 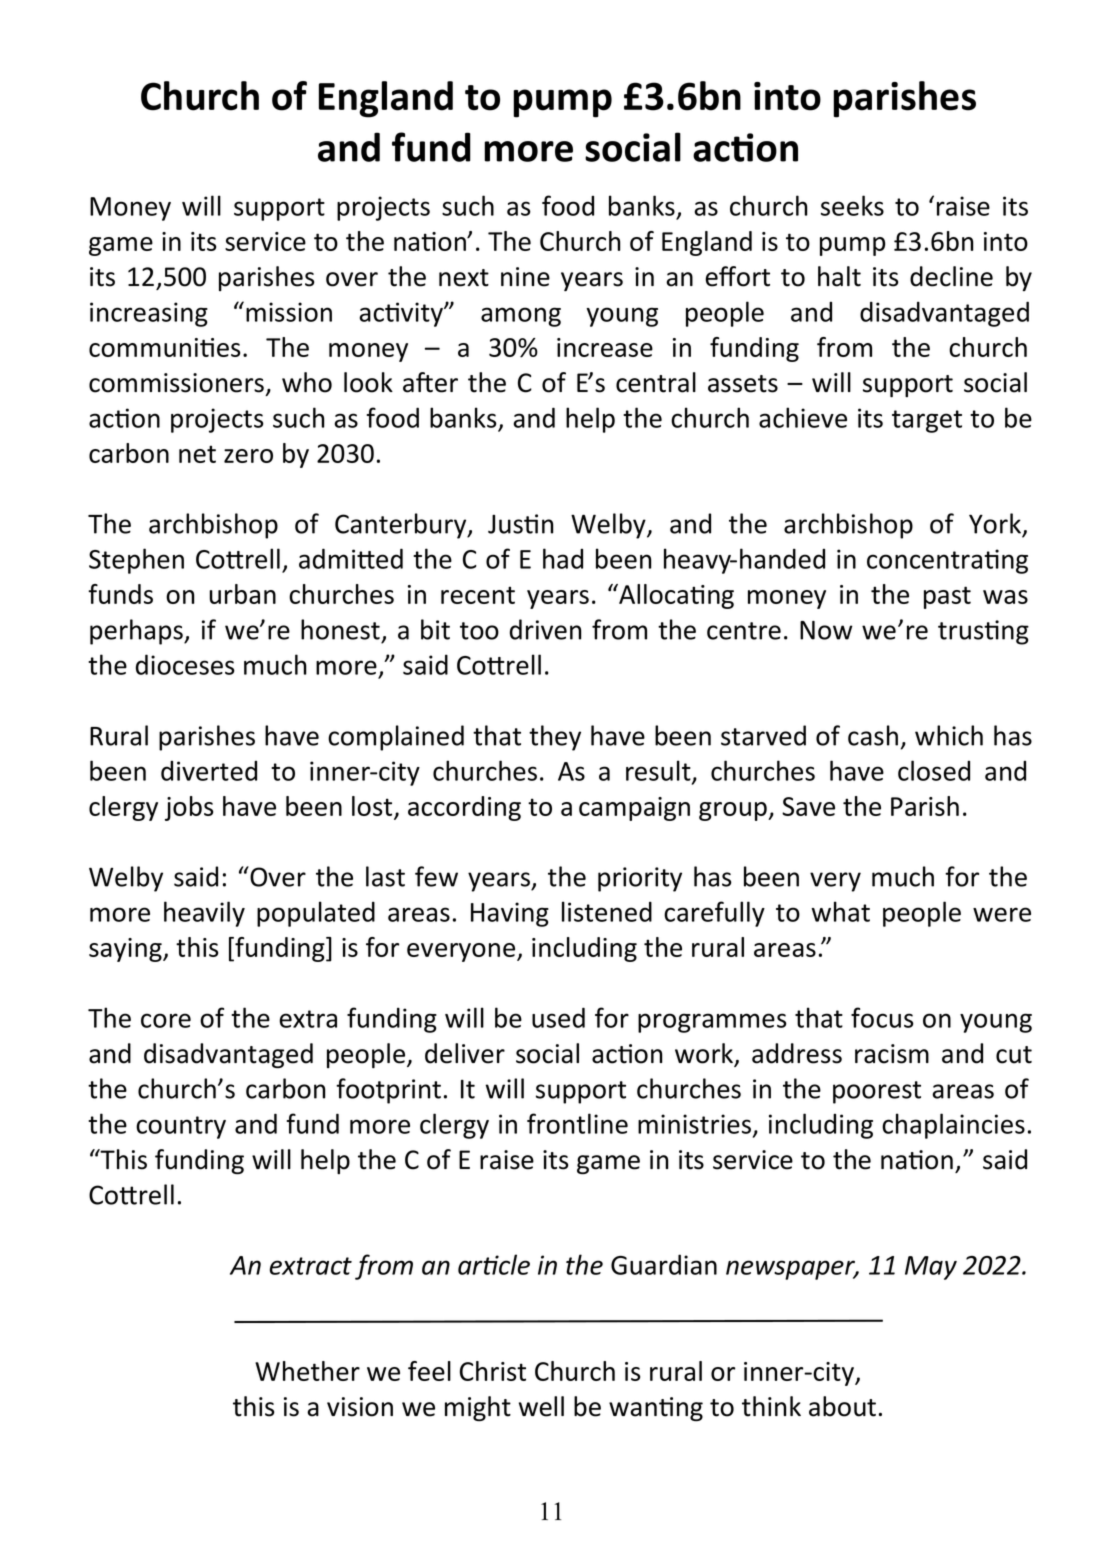 I want to click on Justin, so click(x=520, y=524).
